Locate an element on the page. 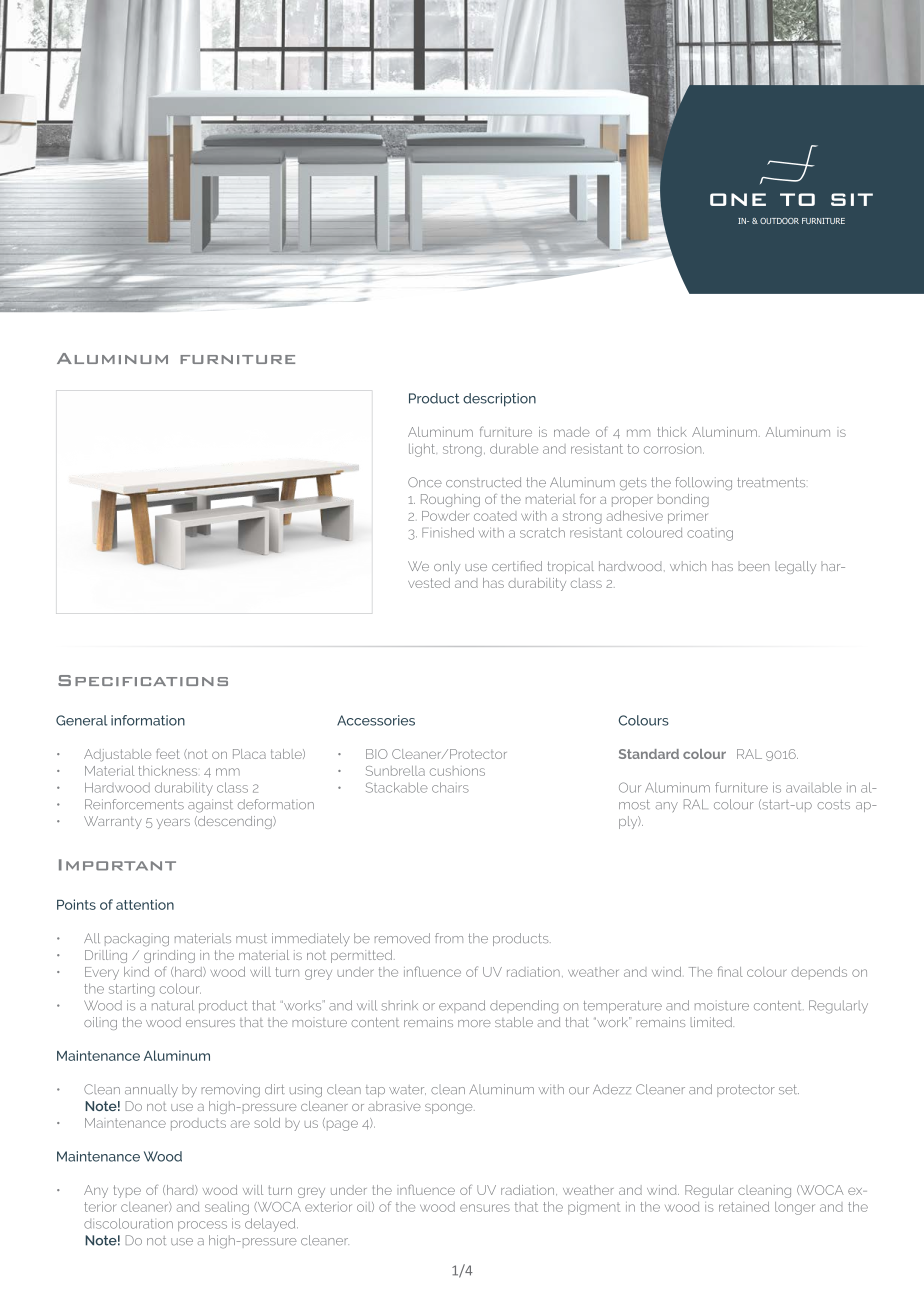  from is located at coordinates (449, 938).
